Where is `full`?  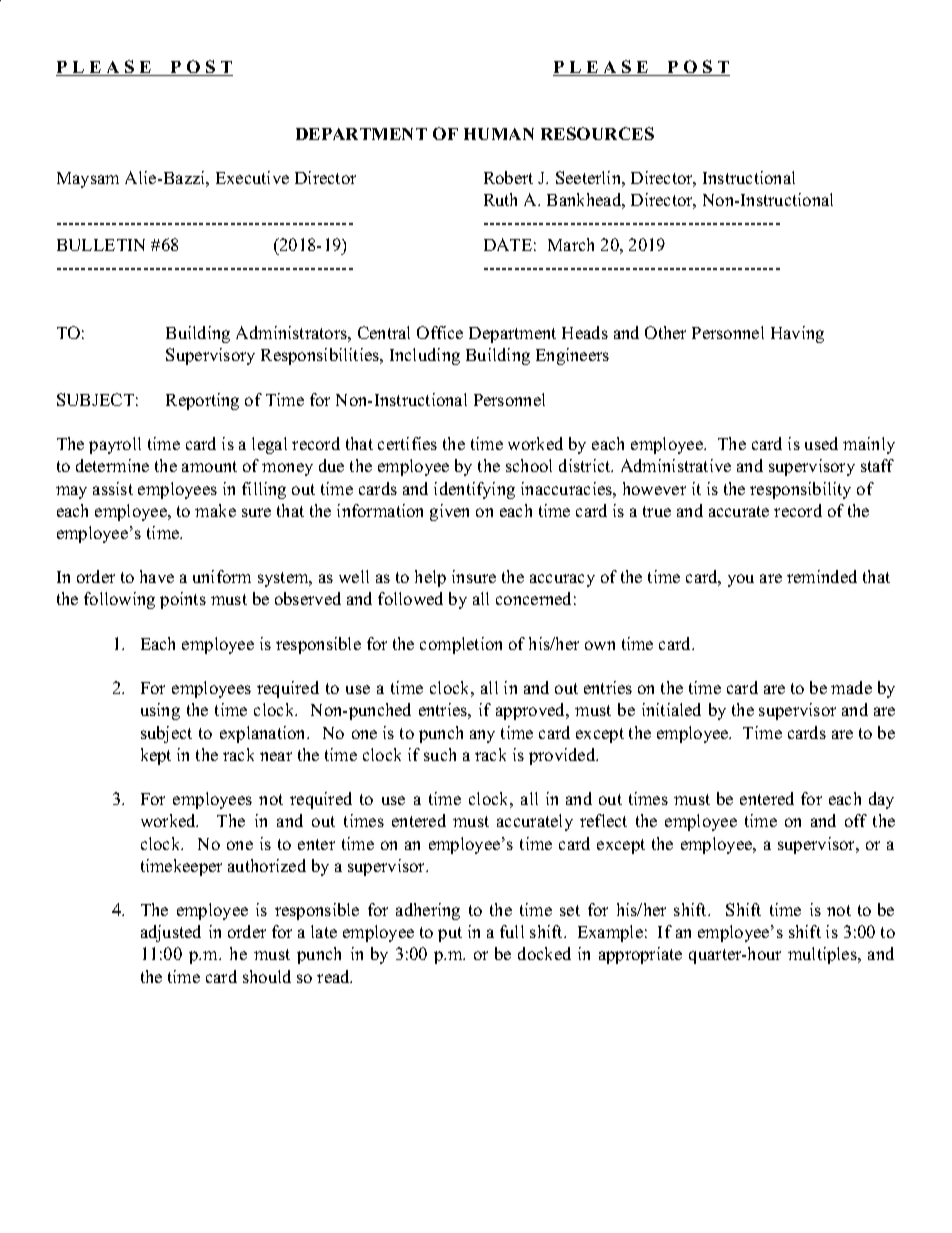
full is located at coordinates (512, 931).
